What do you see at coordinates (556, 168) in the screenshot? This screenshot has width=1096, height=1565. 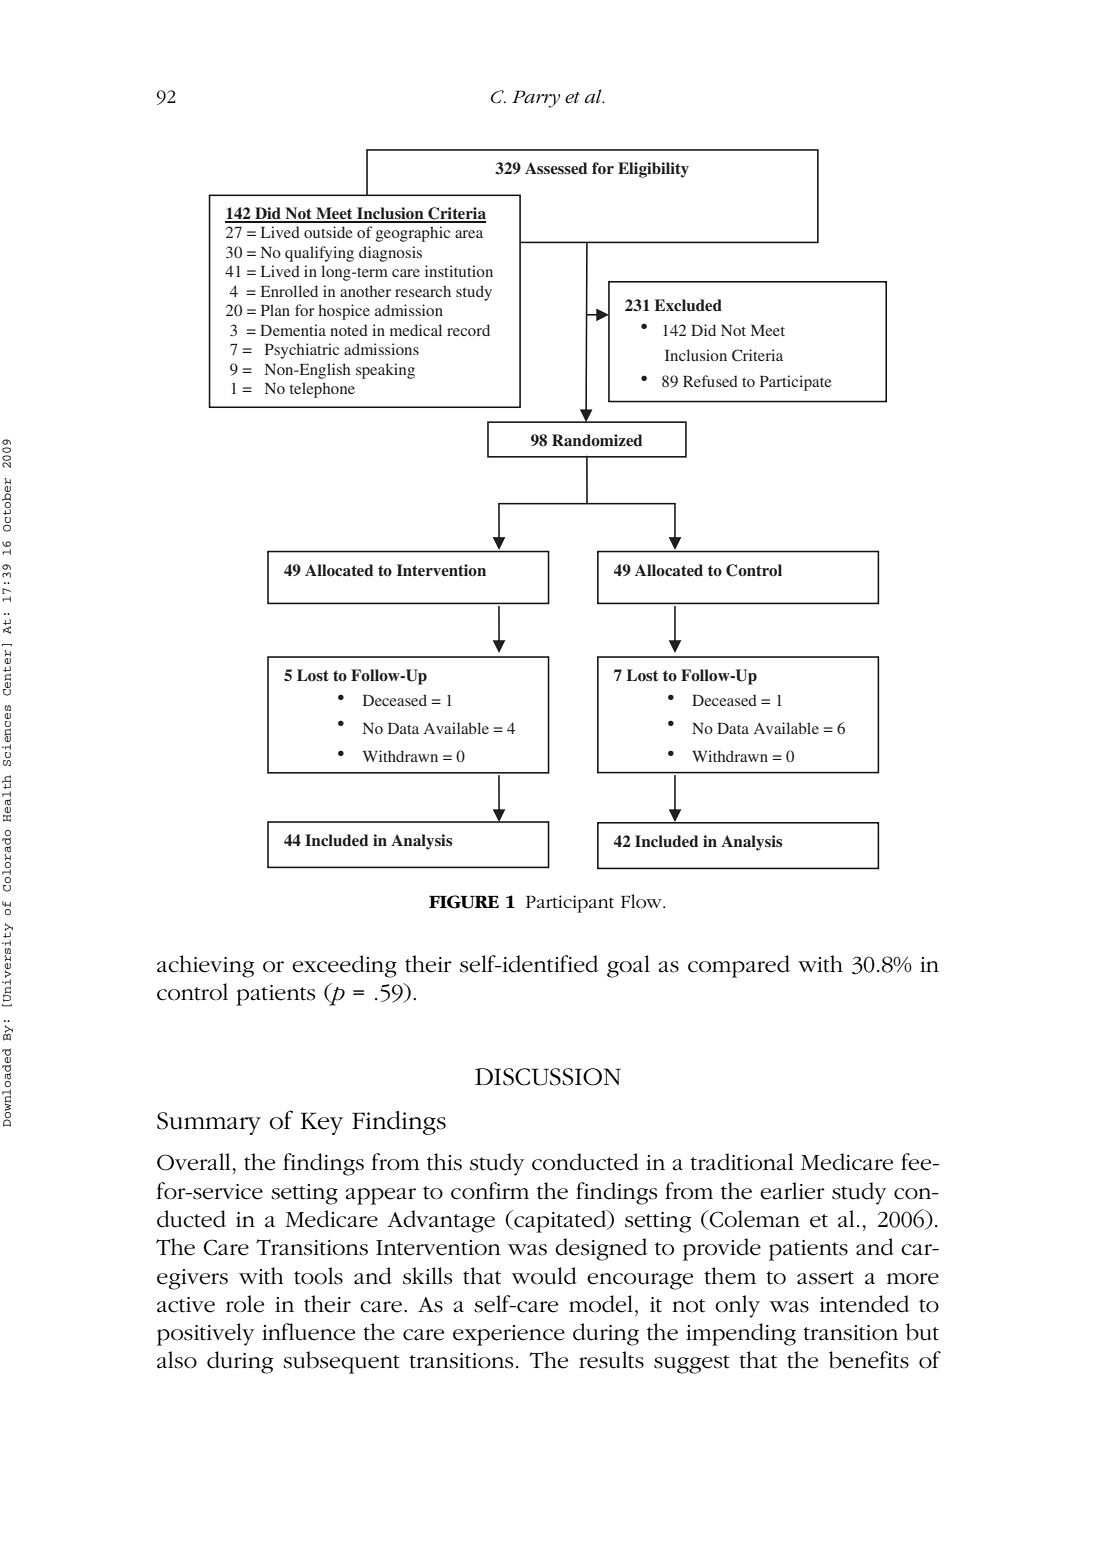 I see `Assessed` at bounding box center [556, 168].
